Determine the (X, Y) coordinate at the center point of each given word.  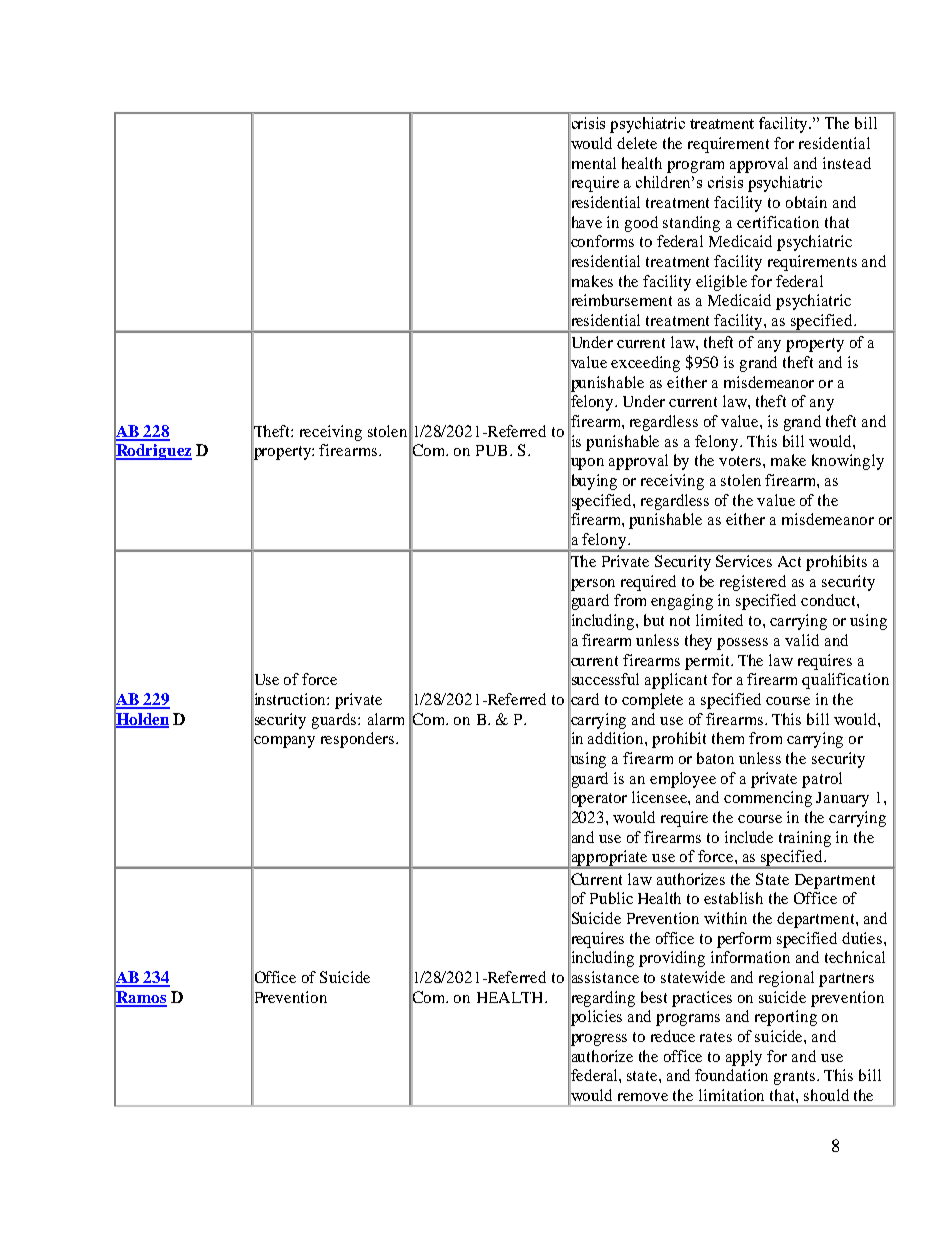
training (805, 839)
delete (637, 143)
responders (357, 740)
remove (643, 1097)
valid (802, 640)
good (641, 224)
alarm (386, 719)
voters (741, 461)
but (654, 620)
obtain (806, 202)
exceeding (645, 364)
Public (611, 898)
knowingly (848, 462)
